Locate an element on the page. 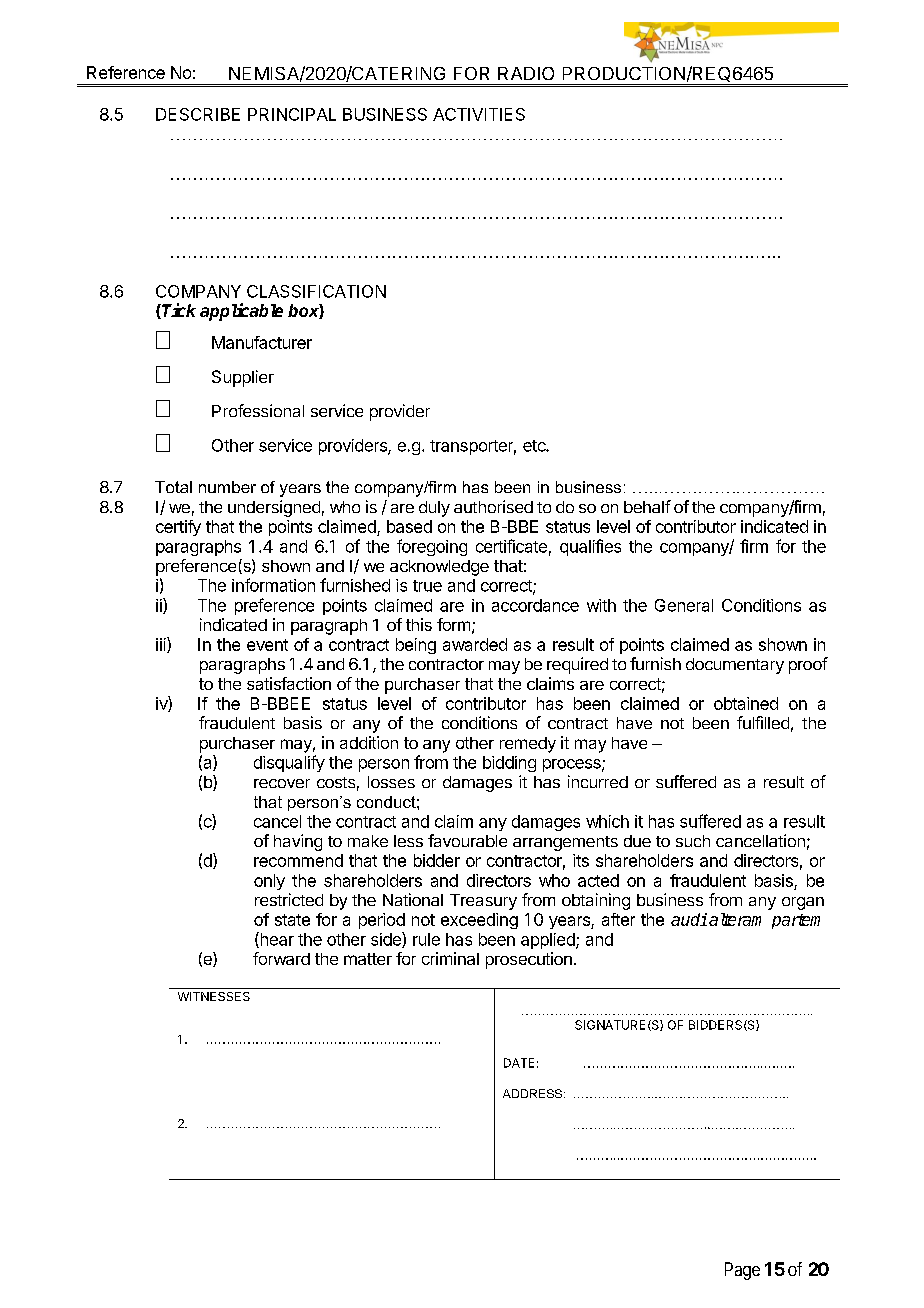 Image resolution: width=924 pixels, height=1308 pixels. ACTIVITIES is located at coordinates (479, 114).
